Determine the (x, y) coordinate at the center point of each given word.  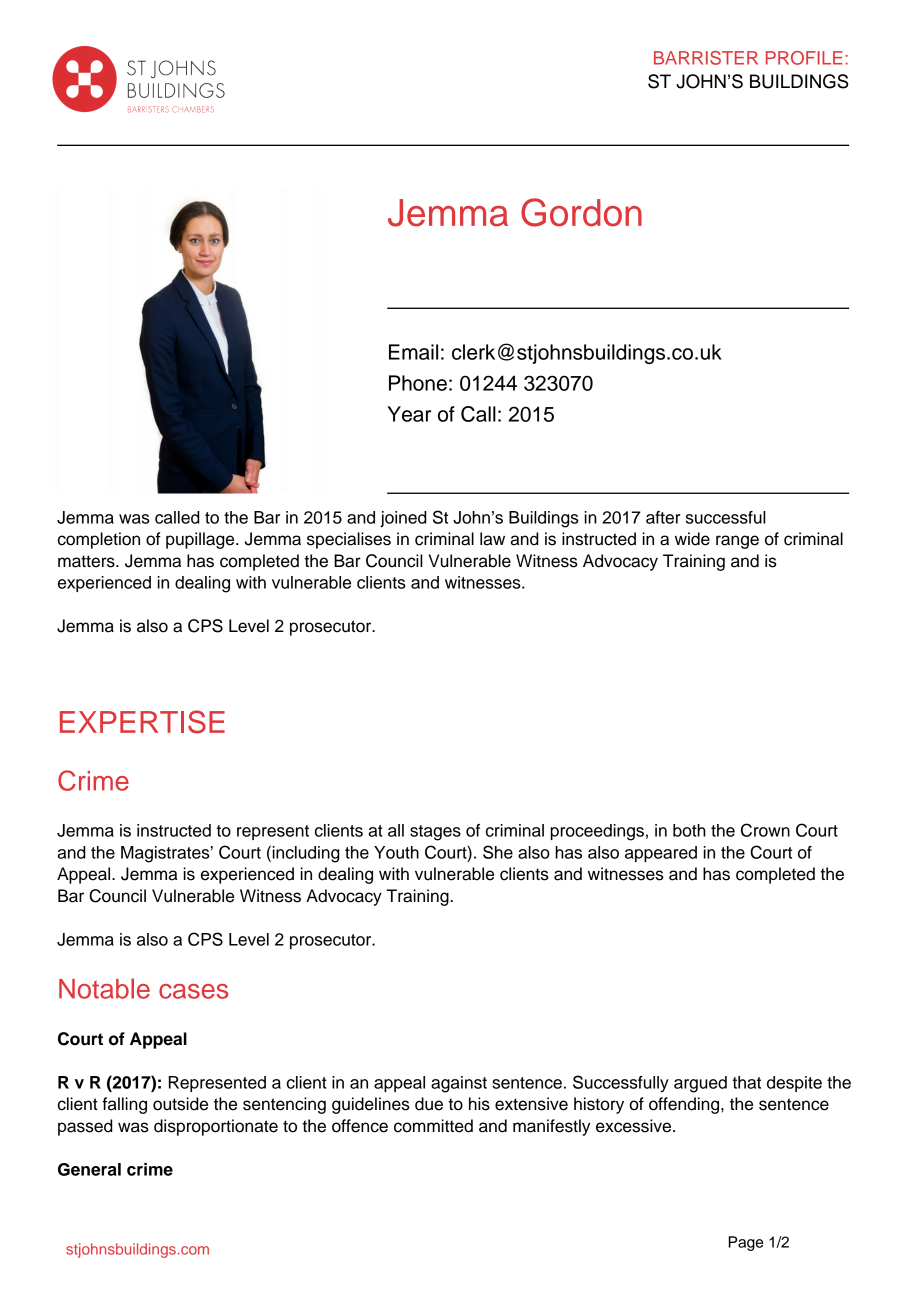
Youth (396, 852)
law (492, 539)
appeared (661, 854)
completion (99, 540)
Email (413, 352)
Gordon (581, 212)
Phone (418, 383)
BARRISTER (706, 58)
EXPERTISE (142, 722)
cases (193, 991)
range (737, 542)
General (89, 1169)
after (663, 517)
